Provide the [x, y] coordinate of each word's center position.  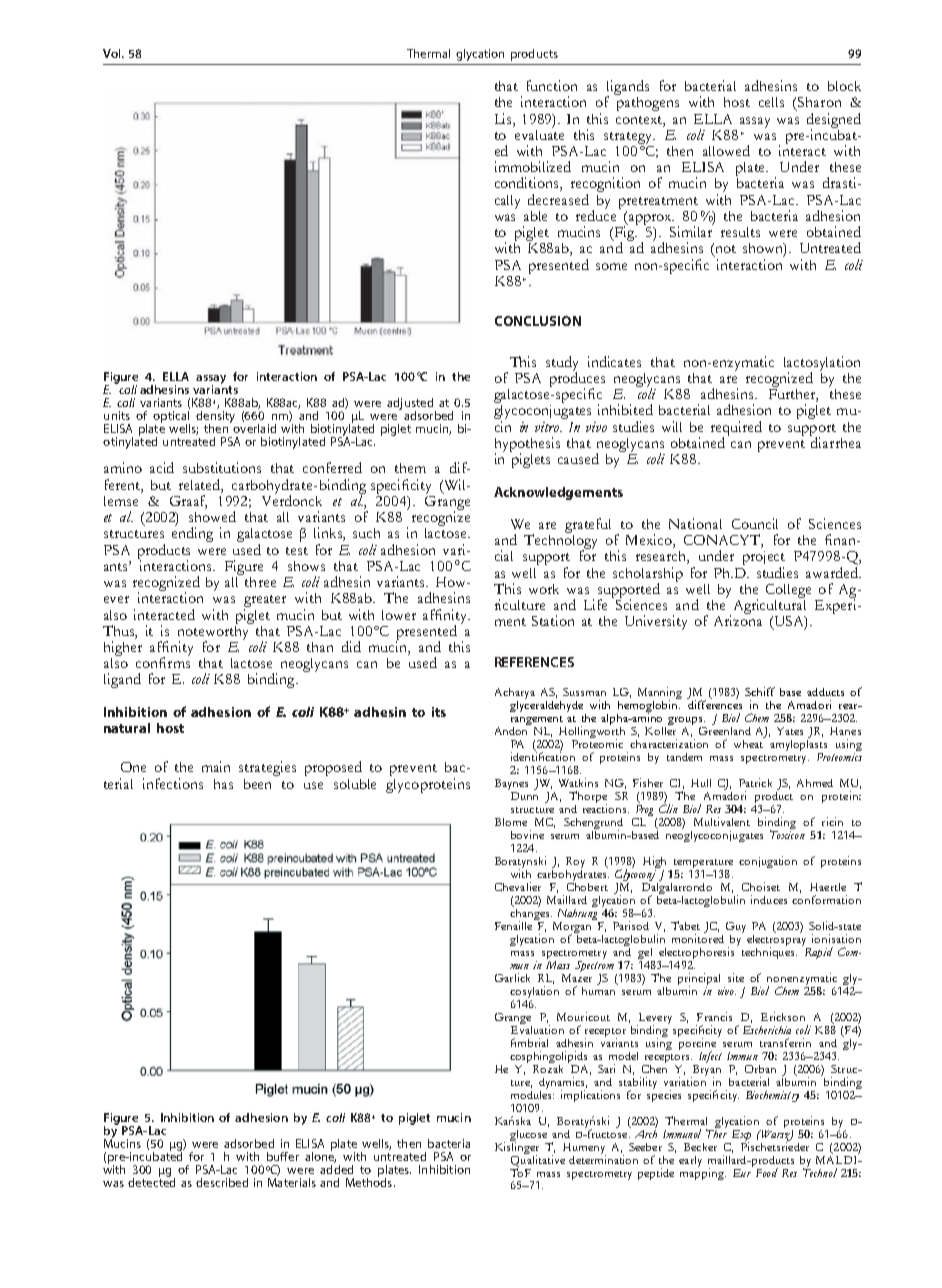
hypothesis [527, 445]
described [222, 1182]
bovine [527, 834]
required [736, 429]
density [215, 416]
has [223, 784]
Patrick [755, 782]
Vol [113, 53]
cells [771, 102]
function [552, 85]
